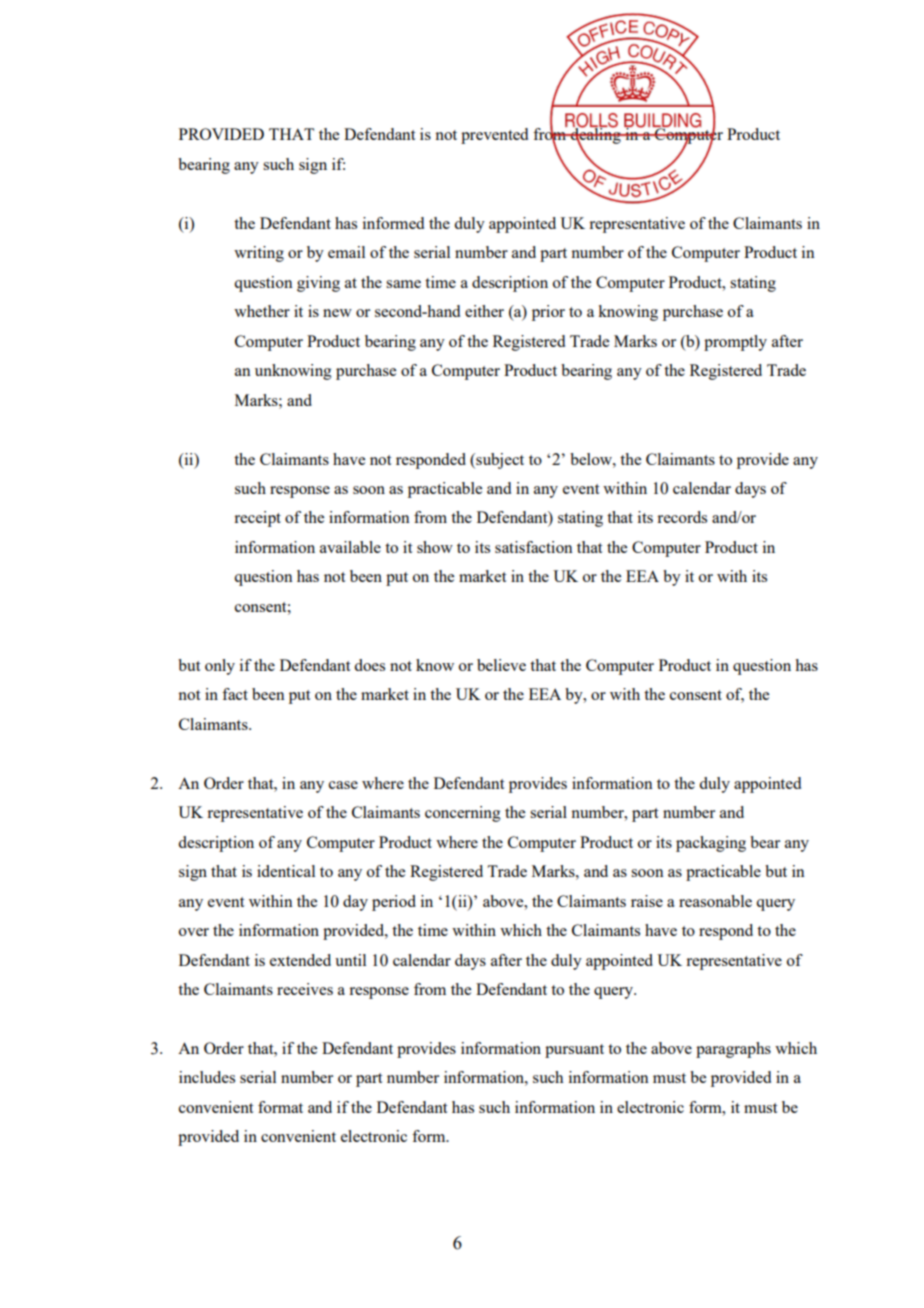  What do you see at coordinates (220, 667) in the page?
I see `only` at bounding box center [220, 667].
